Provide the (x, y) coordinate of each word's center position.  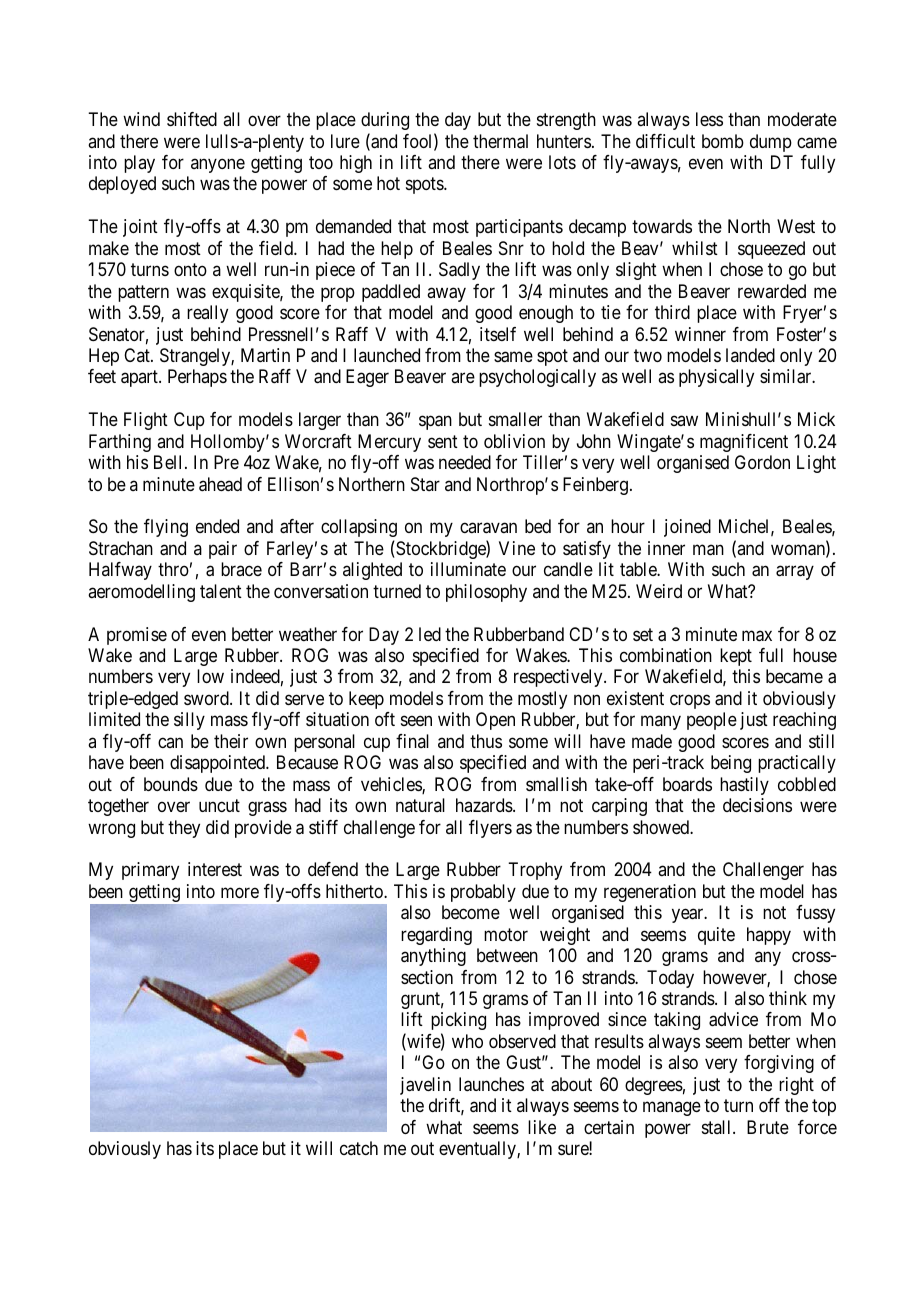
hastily (744, 786)
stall (718, 1127)
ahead (220, 484)
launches (491, 1084)
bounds (171, 784)
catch (359, 1148)
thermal (500, 141)
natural (420, 805)
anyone (218, 165)
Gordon (762, 462)
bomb (723, 141)
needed (465, 462)
